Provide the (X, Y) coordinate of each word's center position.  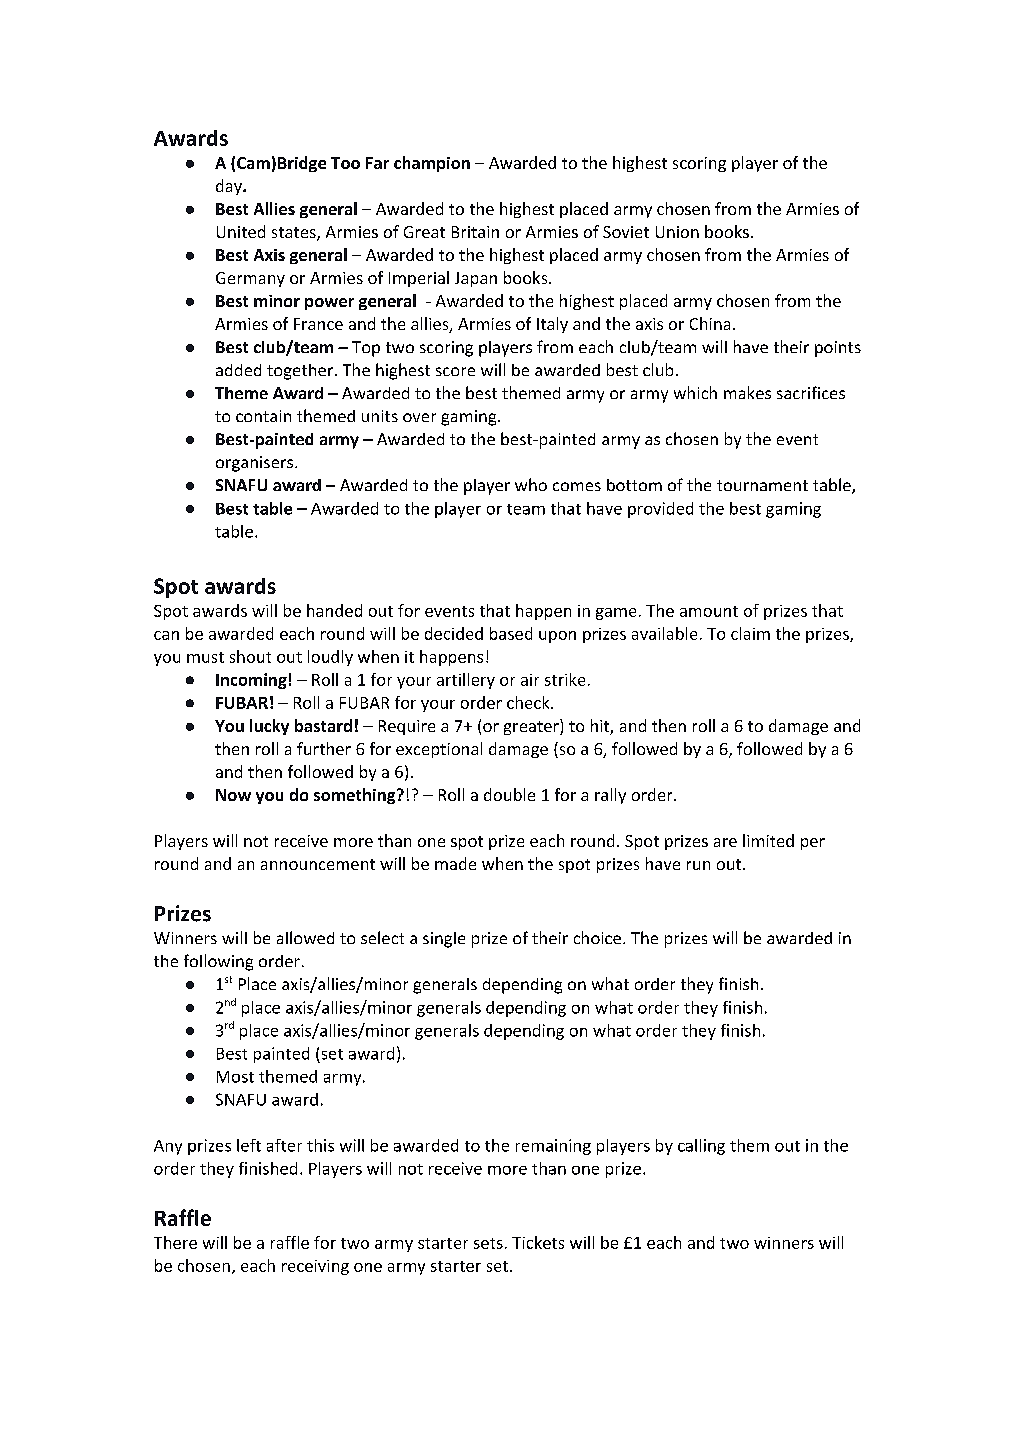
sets (488, 1243)
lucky (269, 727)
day (230, 187)
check (529, 702)
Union (677, 232)
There (175, 1242)
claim (750, 633)
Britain (475, 232)
